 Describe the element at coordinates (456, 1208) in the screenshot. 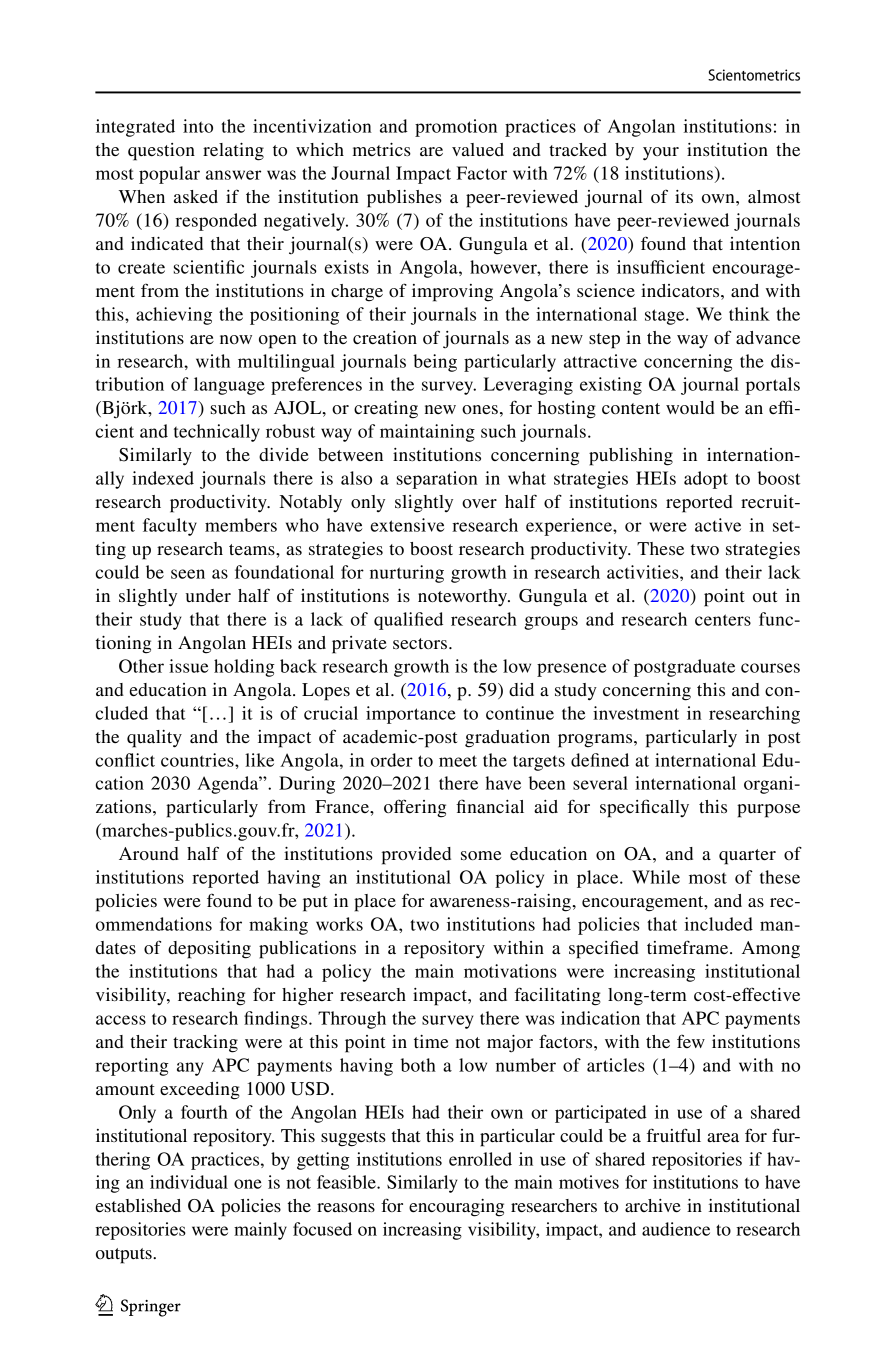

I see `encouraging` at that location.
